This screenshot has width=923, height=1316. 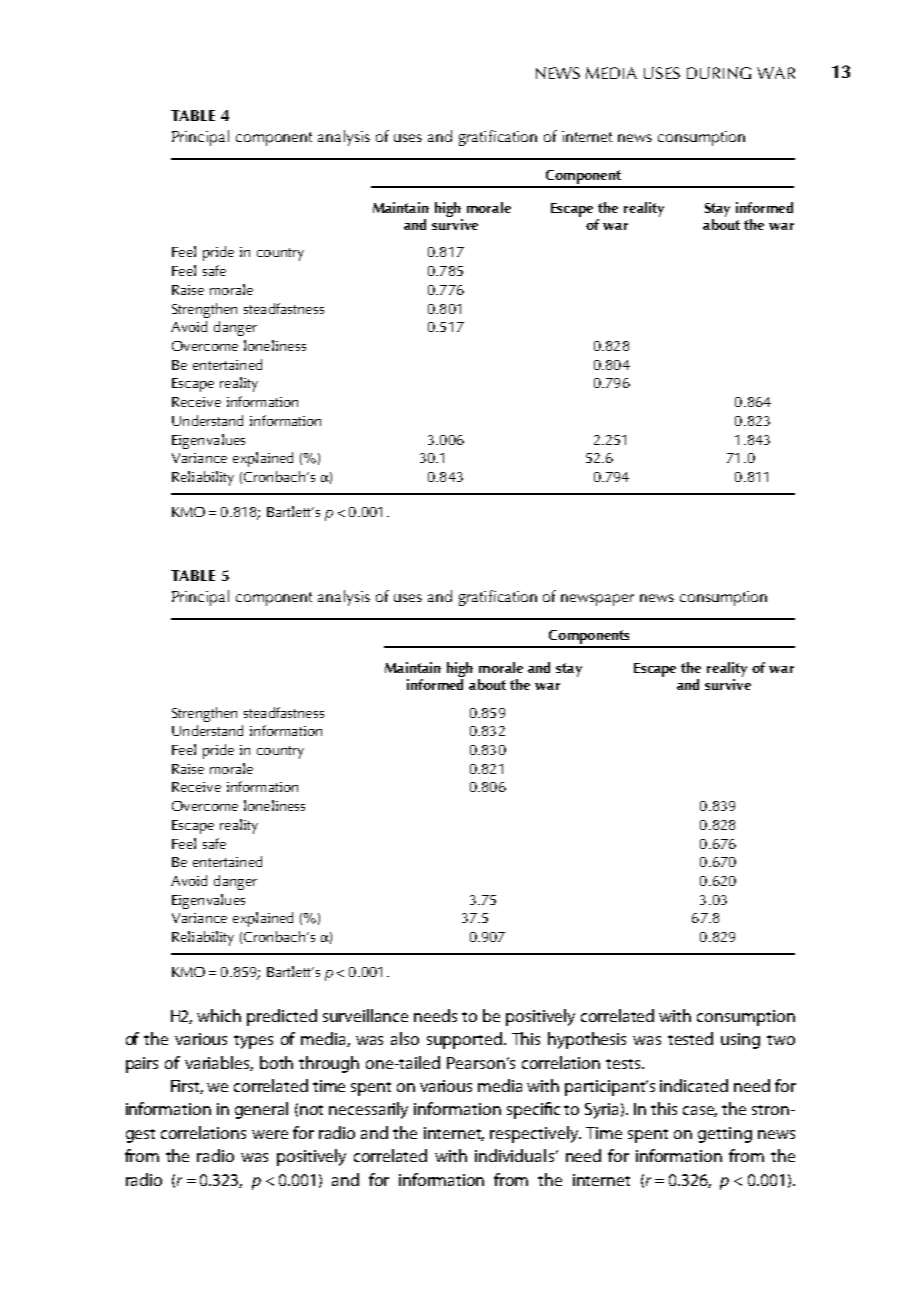 What do you see at coordinates (514, 1155) in the screenshot?
I see `individuals` at bounding box center [514, 1155].
